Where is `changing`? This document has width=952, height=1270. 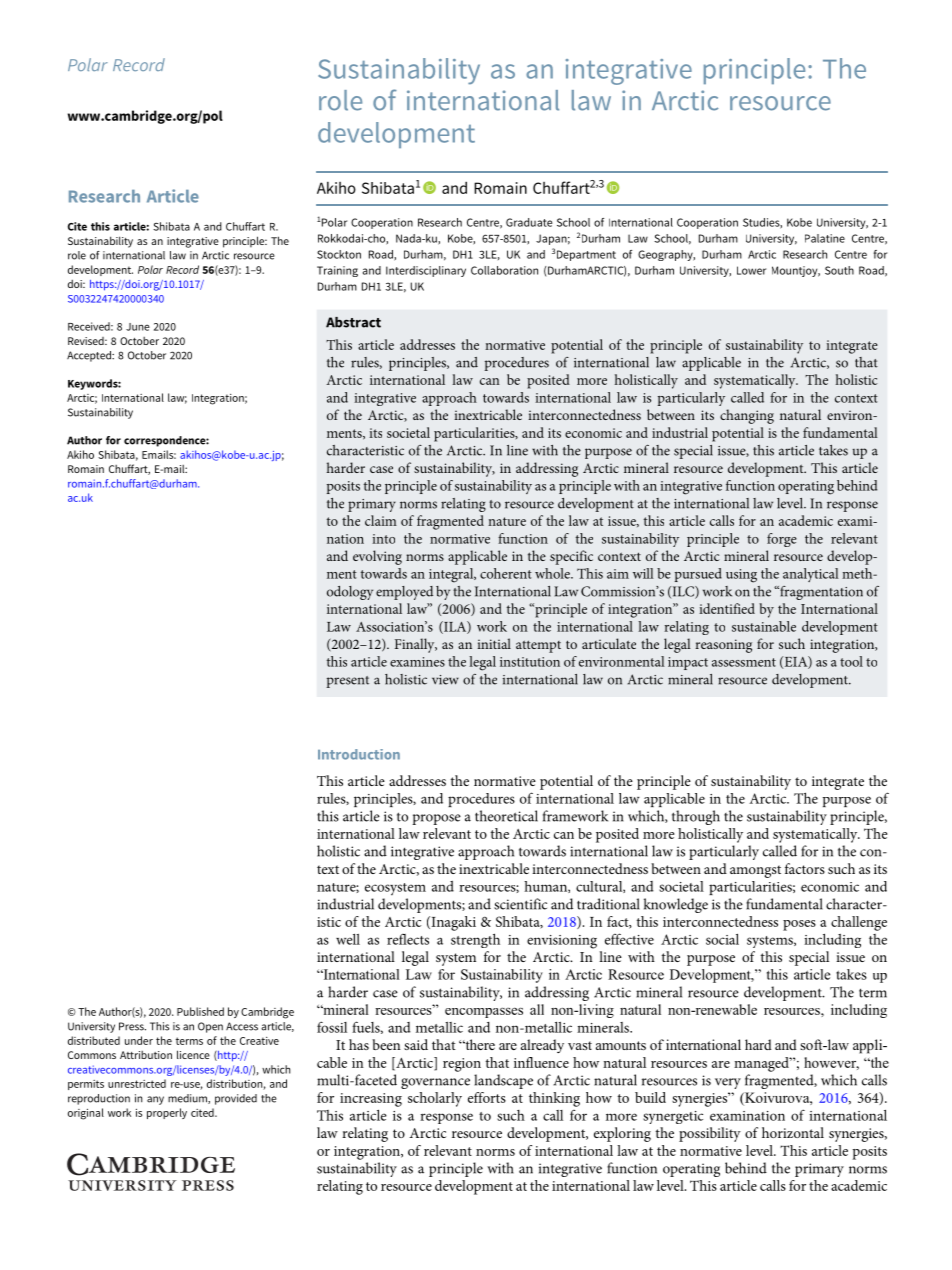 changing is located at coordinates (747, 416).
